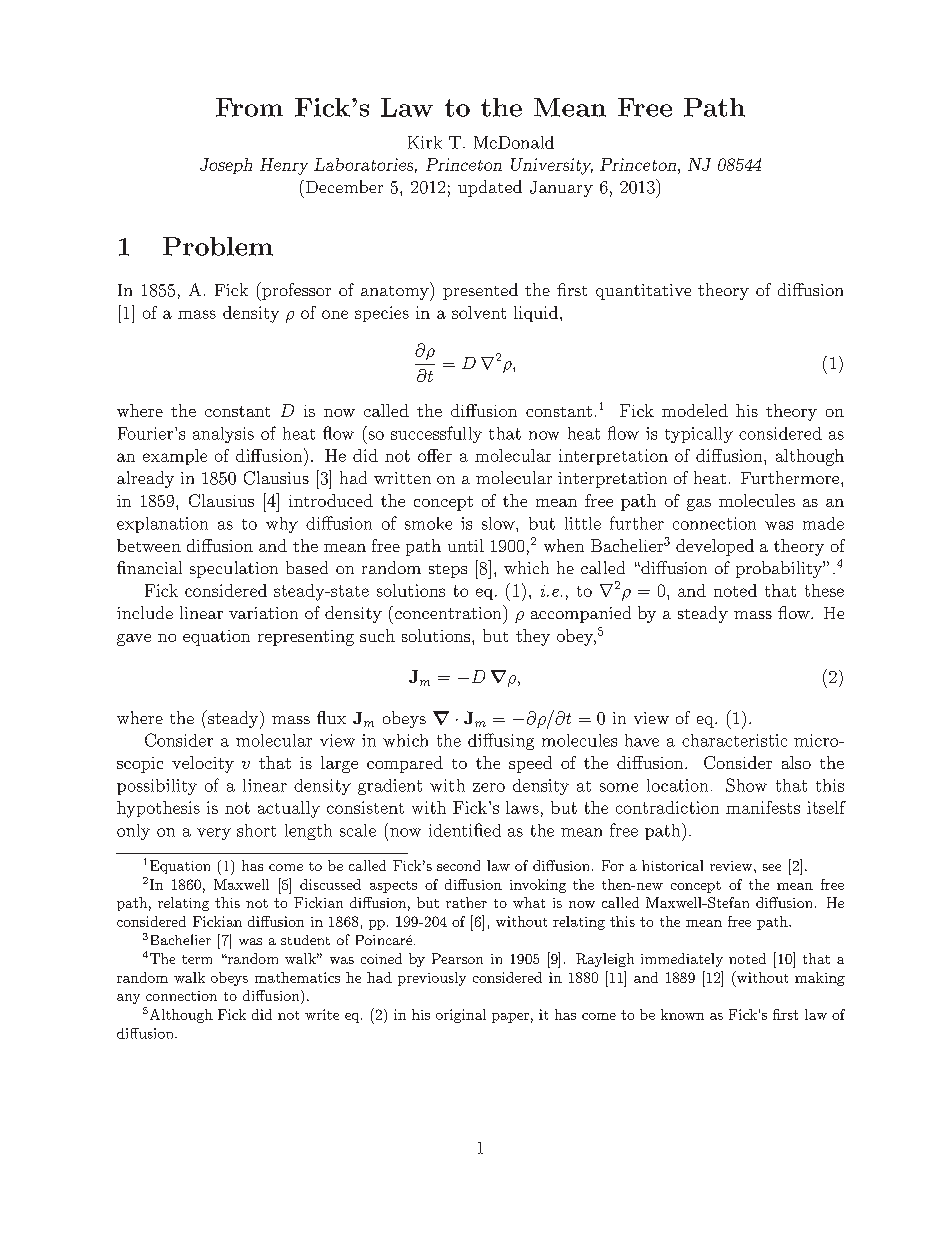  What do you see at coordinates (234, 569) in the image?
I see `speculation` at bounding box center [234, 569].
